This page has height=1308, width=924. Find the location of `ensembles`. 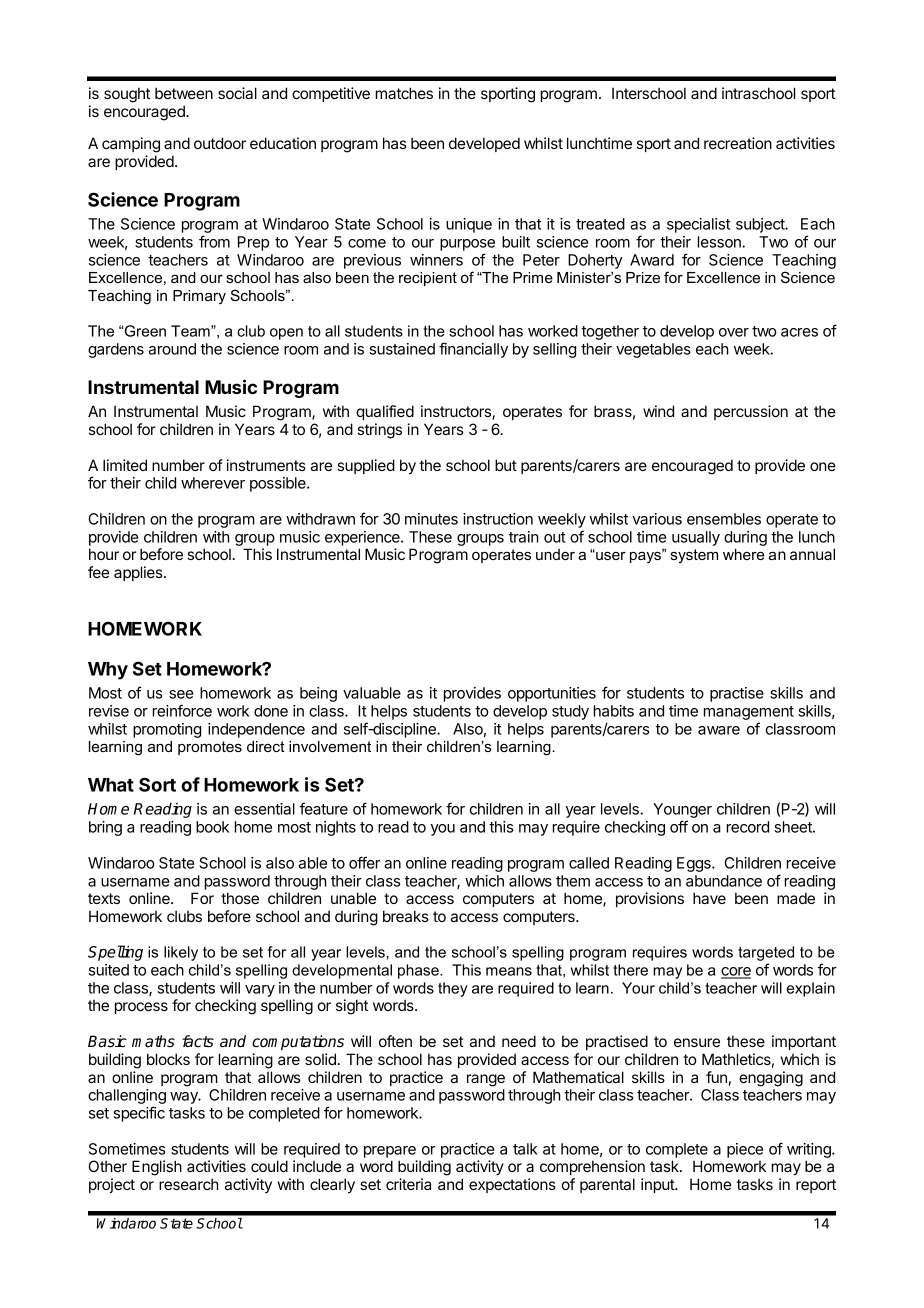

ensembles is located at coordinates (724, 519).
